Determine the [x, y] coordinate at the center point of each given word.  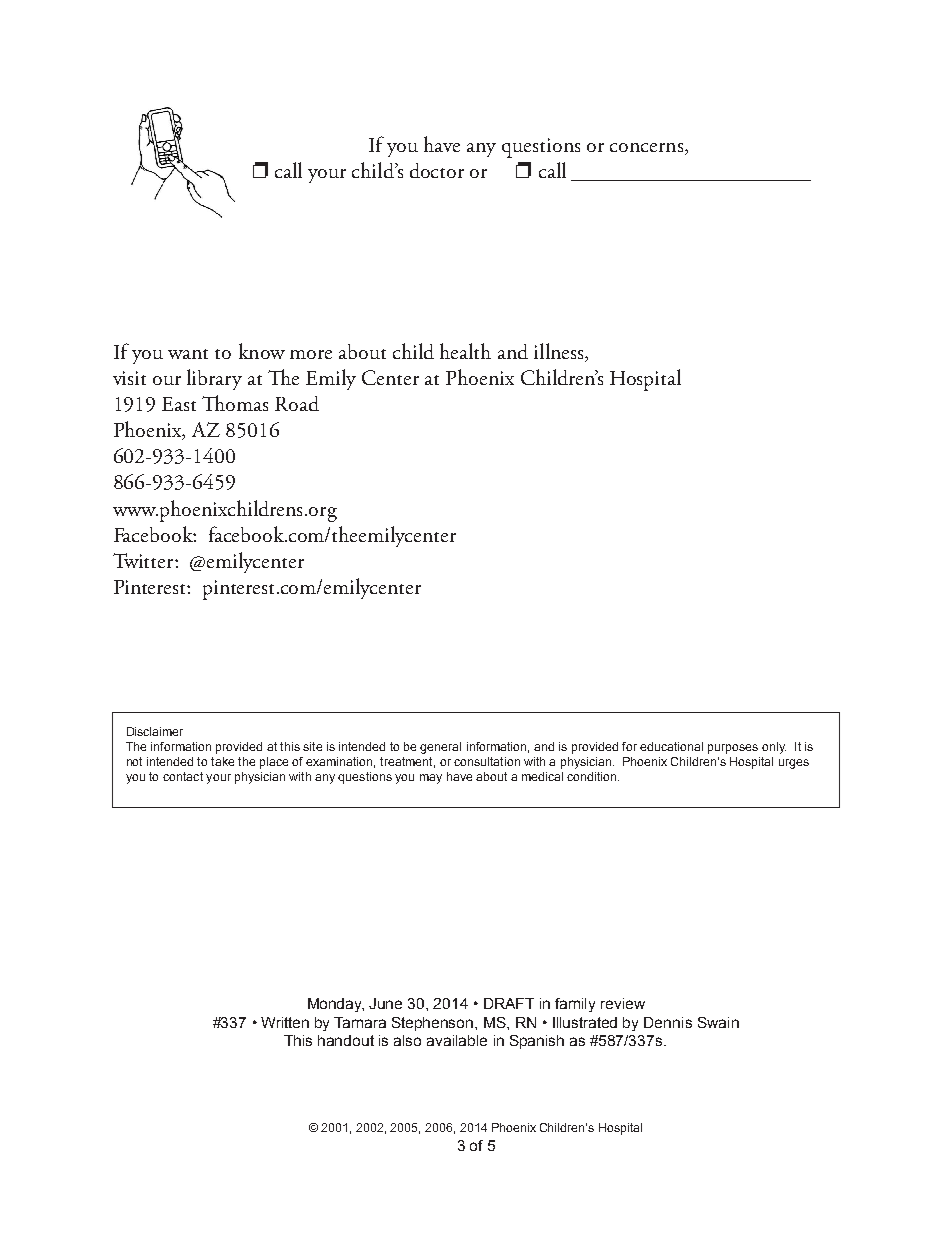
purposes [733, 749]
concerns [646, 147]
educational [671, 746]
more [311, 354]
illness [560, 351]
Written [285, 1022]
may [431, 779]
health [465, 351]
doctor [437, 170]
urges [794, 764]
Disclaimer [155, 731]
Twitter [144, 560]
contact [183, 776]
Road [297, 403]
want [188, 354]
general [440, 748]
